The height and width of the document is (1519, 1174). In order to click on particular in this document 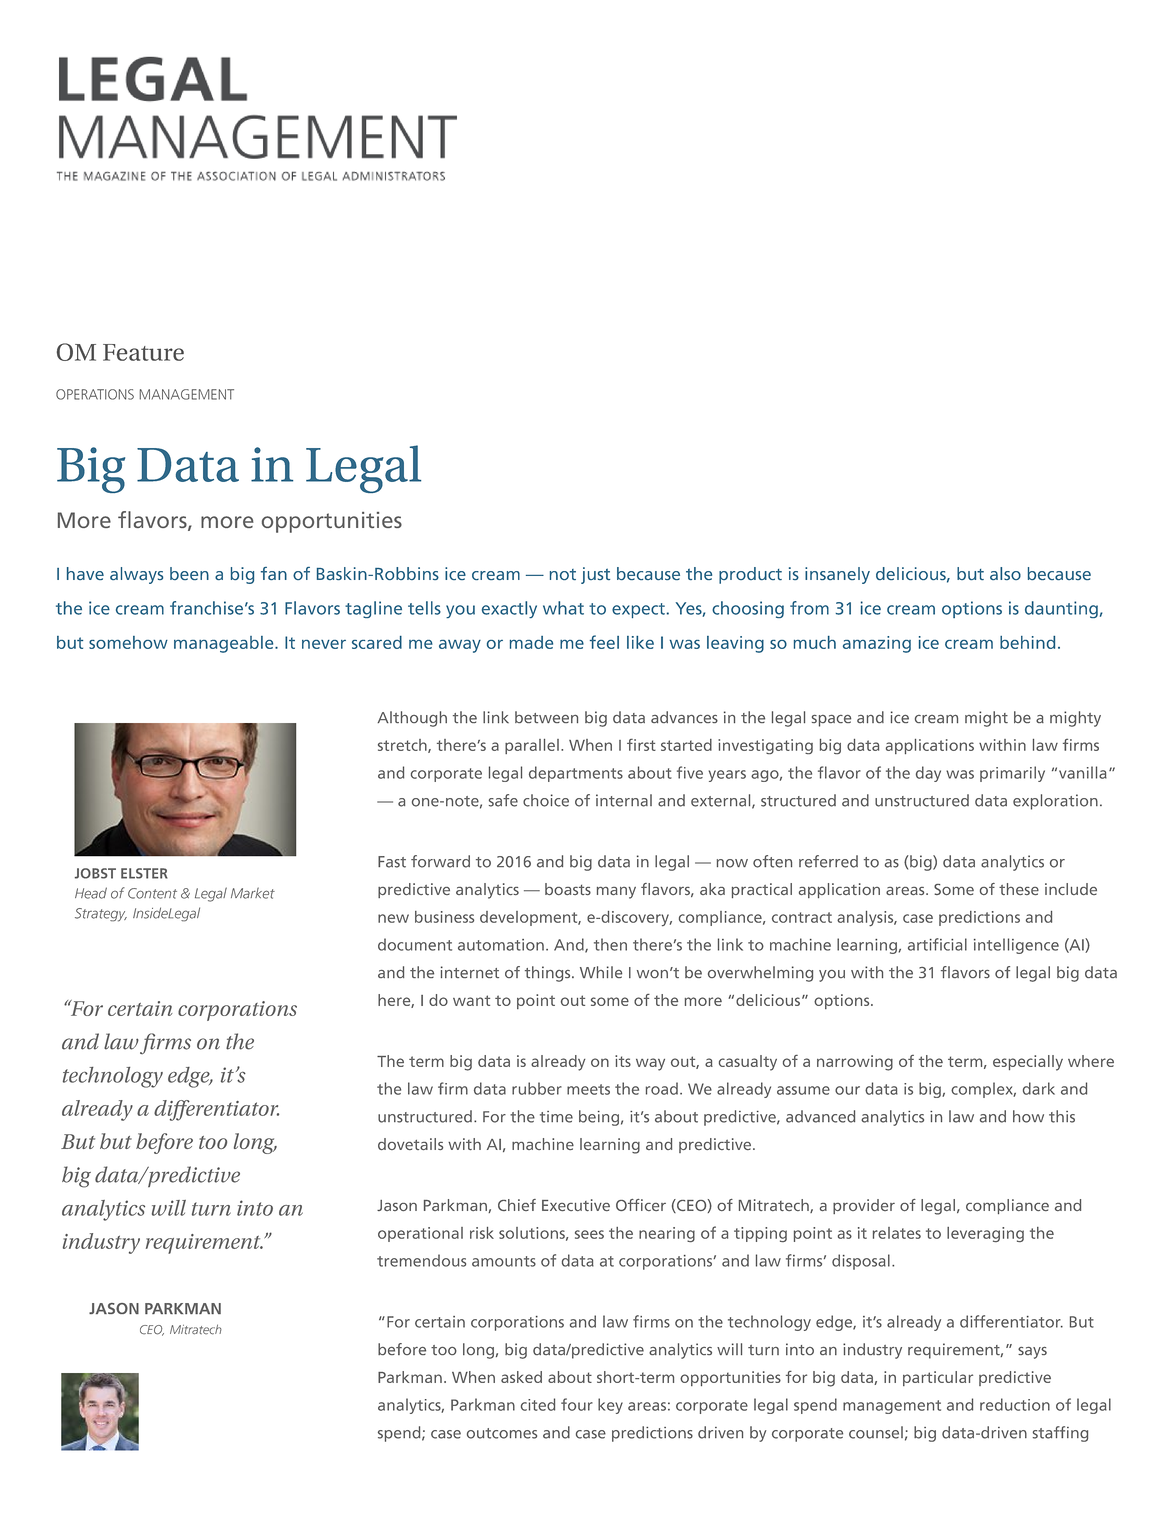, I will do `click(938, 1378)`.
